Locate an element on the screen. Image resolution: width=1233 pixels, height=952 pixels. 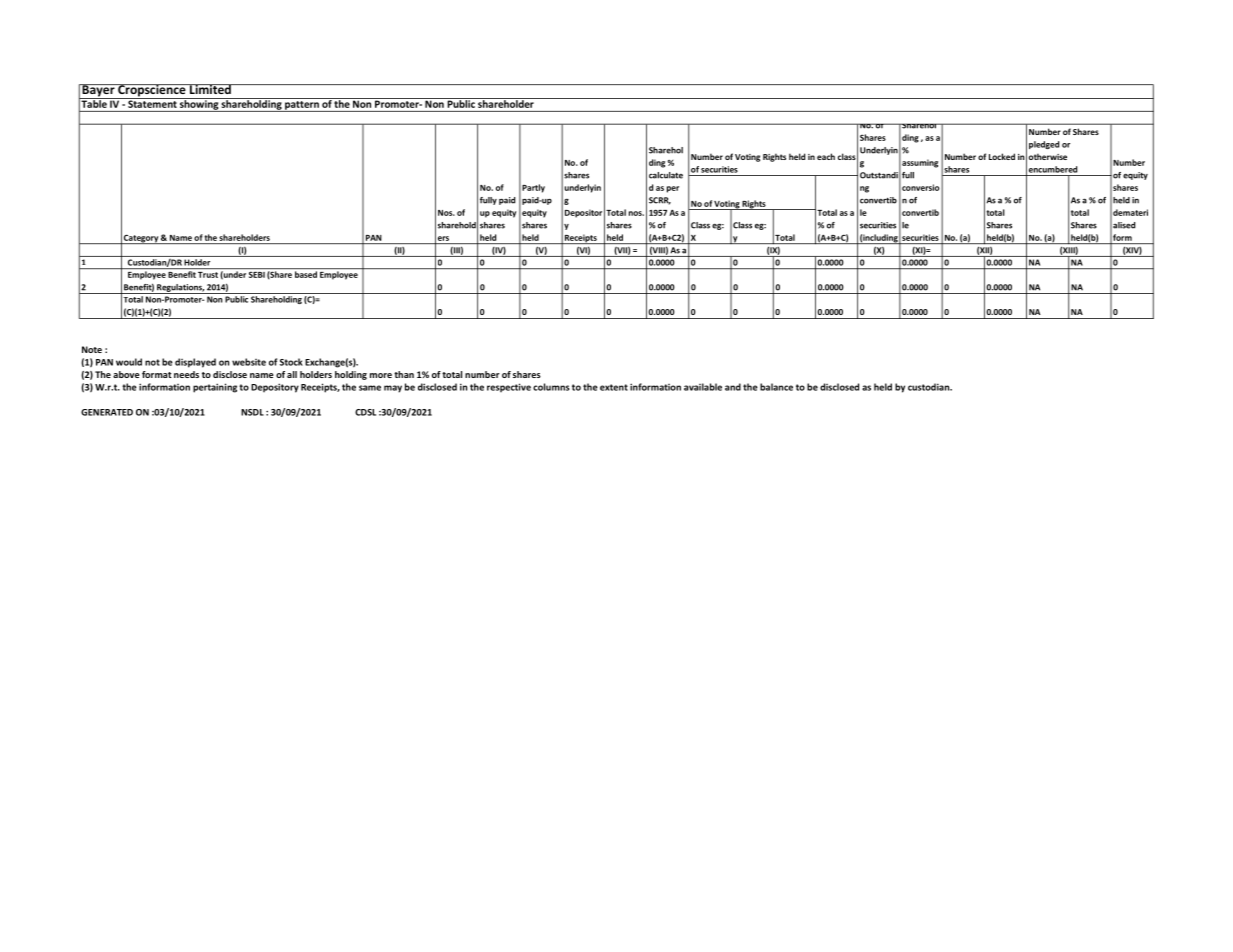
Trust is located at coordinates (208, 275).
